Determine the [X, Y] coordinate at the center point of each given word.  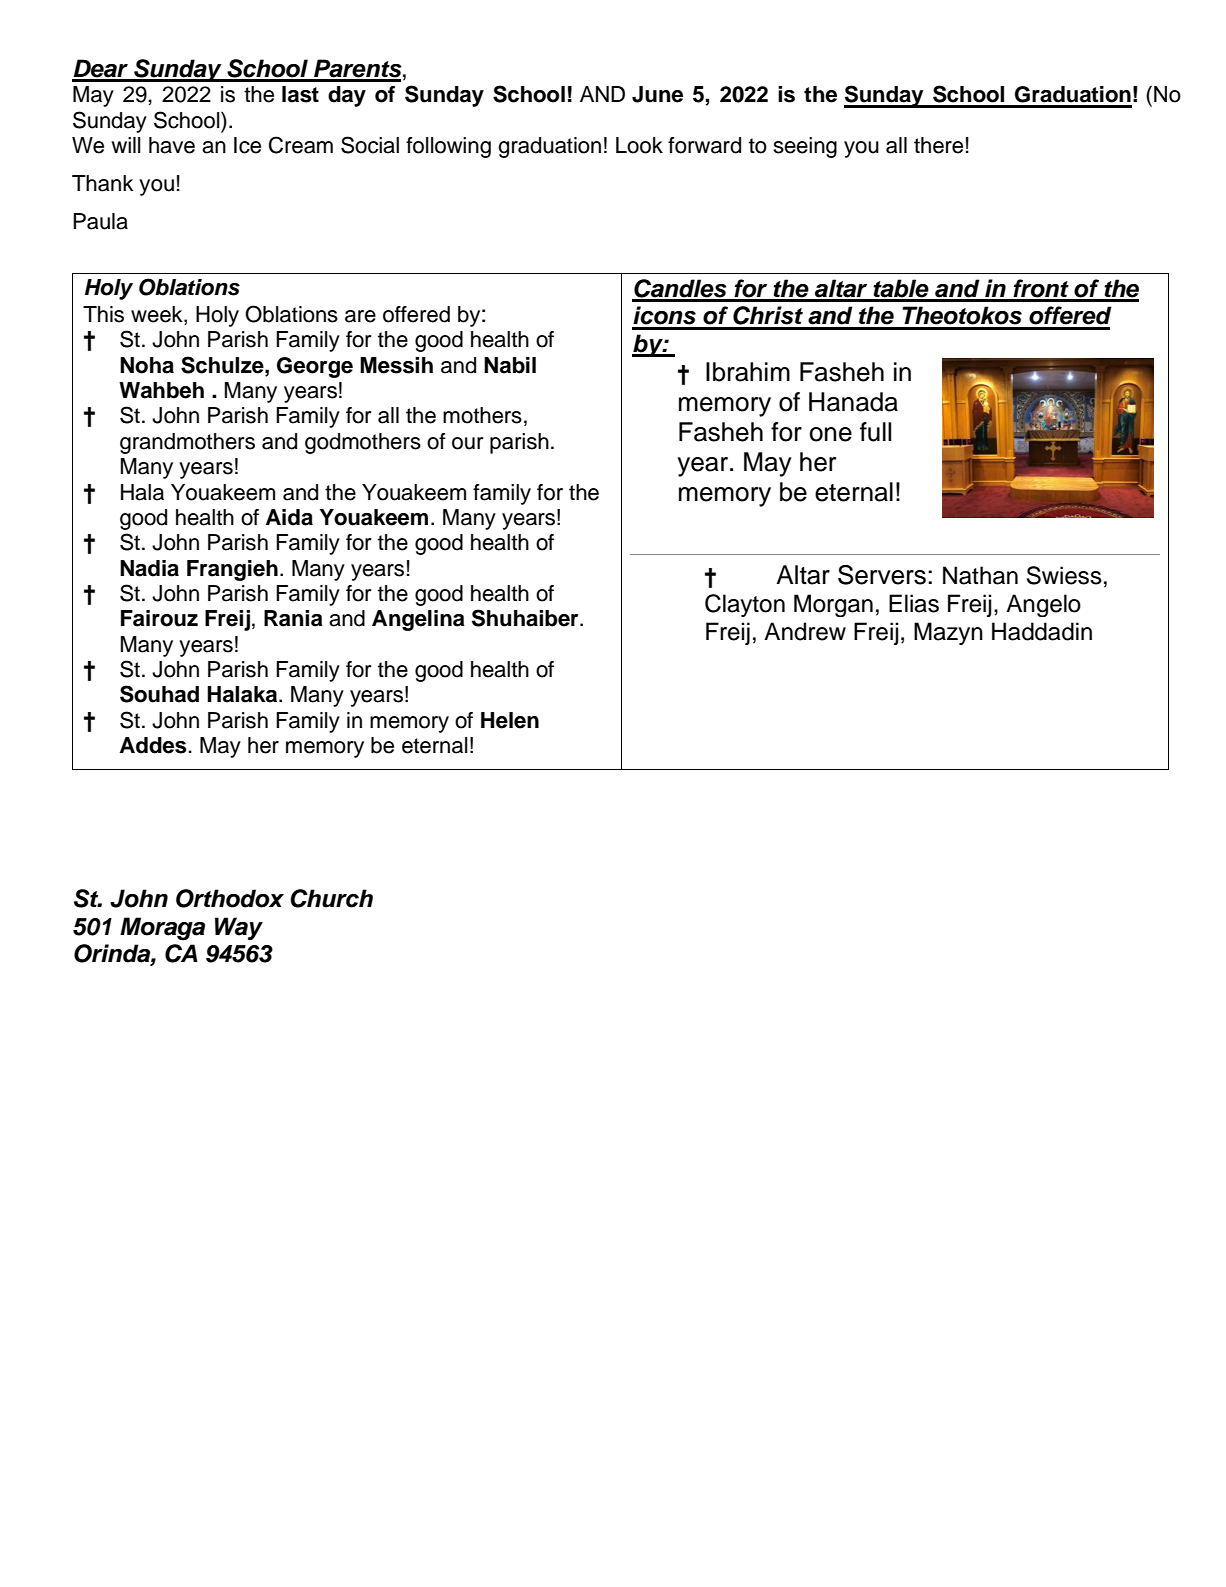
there [938, 145]
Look [639, 145]
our [468, 443]
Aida [289, 517]
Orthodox [230, 898]
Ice [247, 145]
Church [331, 898]
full [875, 432]
